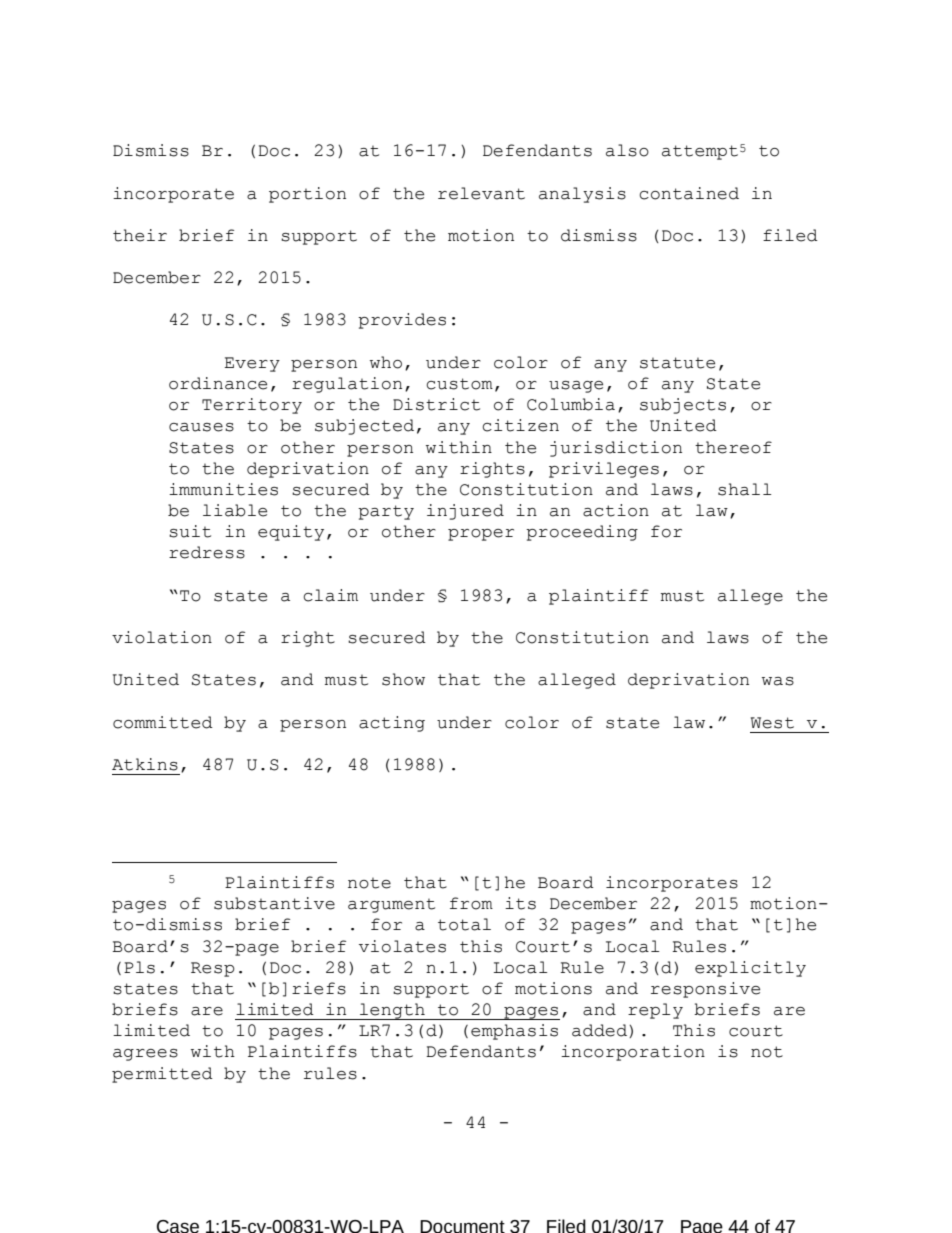 Image resolution: width=952 pixels, height=1233 pixels. Describe the element at coordinates (778, 681) in the document. I see `was` at that location.
